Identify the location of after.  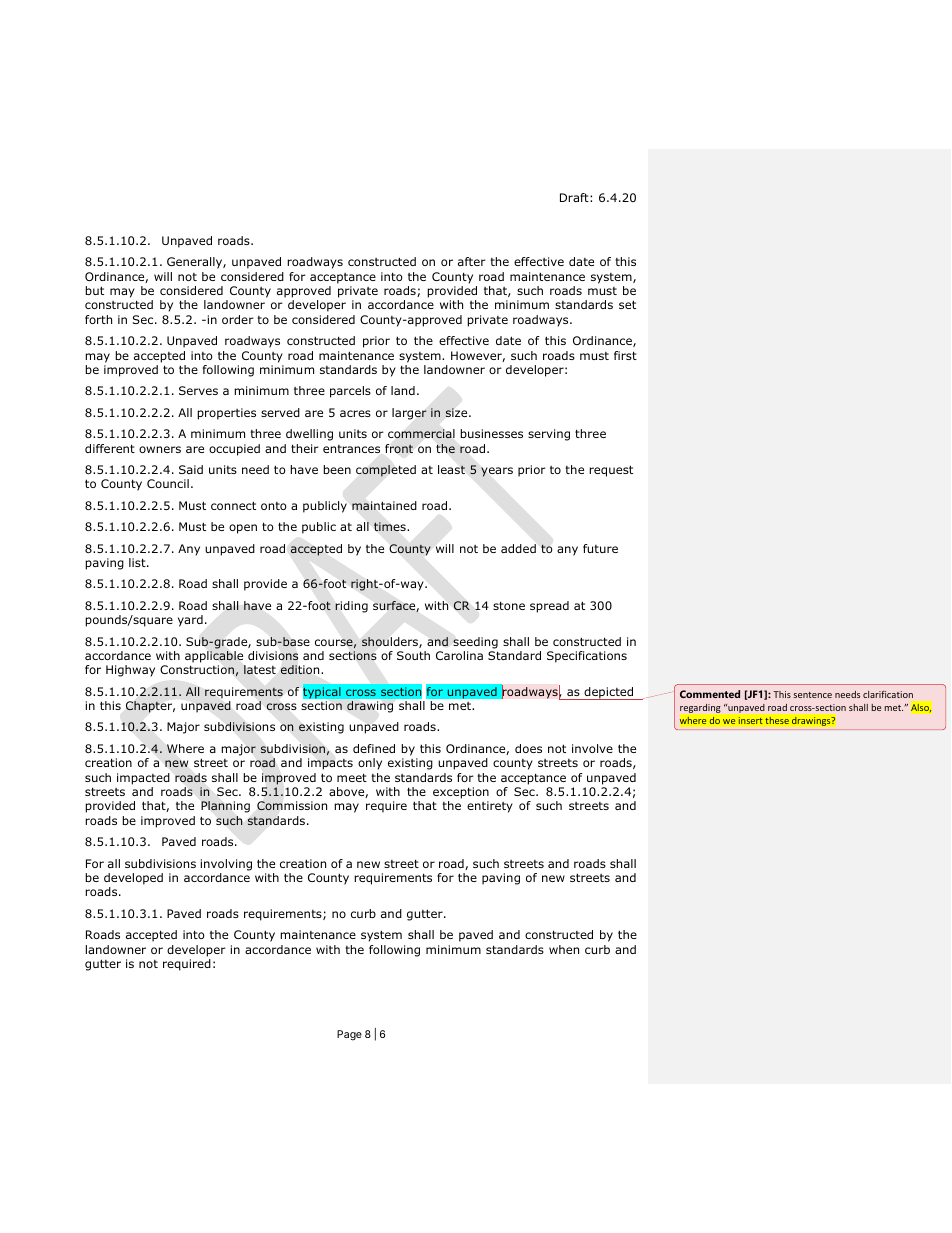
(472, 261).
